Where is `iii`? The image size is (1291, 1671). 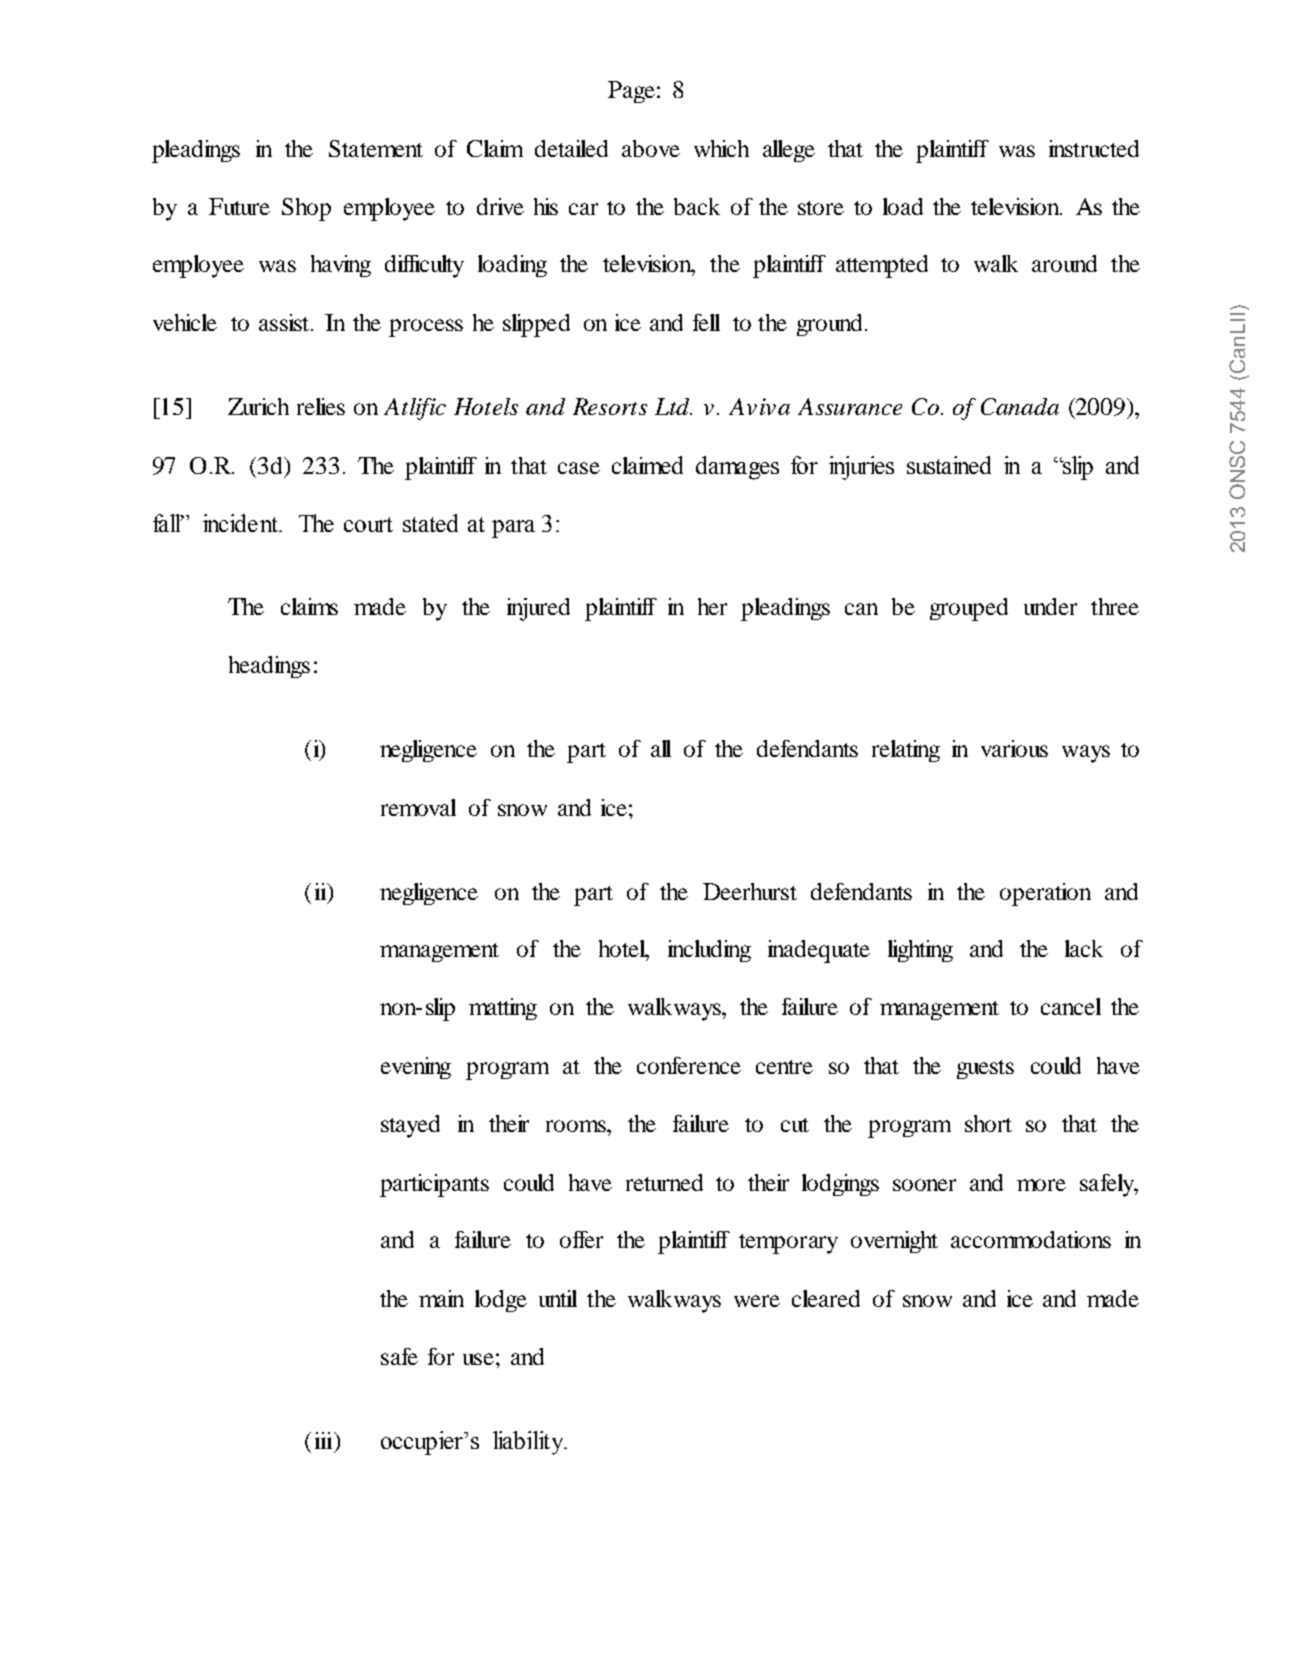
iii is located at coordinates (325, 1440).
